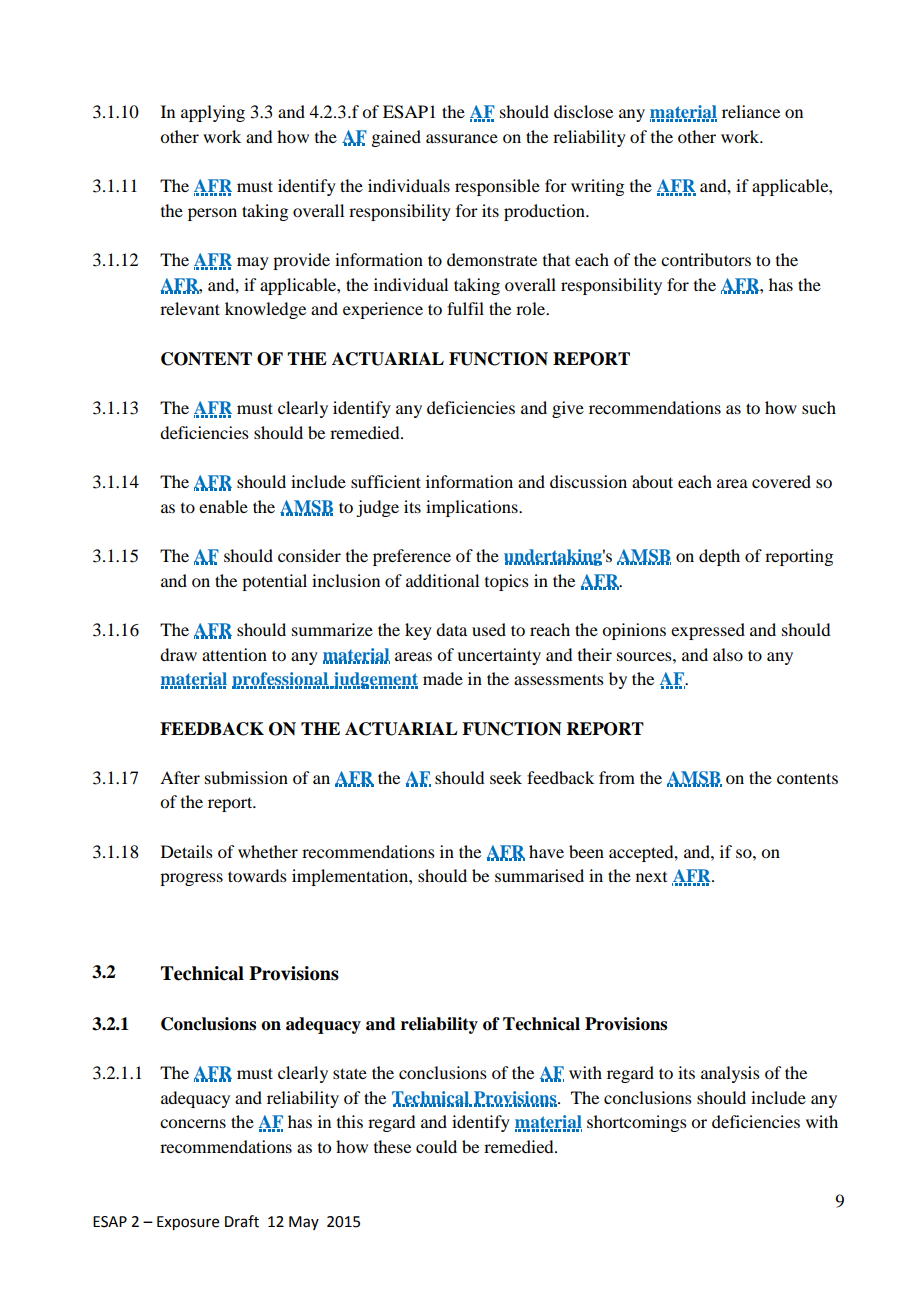 The width and height of the screenshot is (924, 1308). What do you see at coordinates (473, 508) in the screenshot?
I see `implications` at bounding box center [473, 508].
